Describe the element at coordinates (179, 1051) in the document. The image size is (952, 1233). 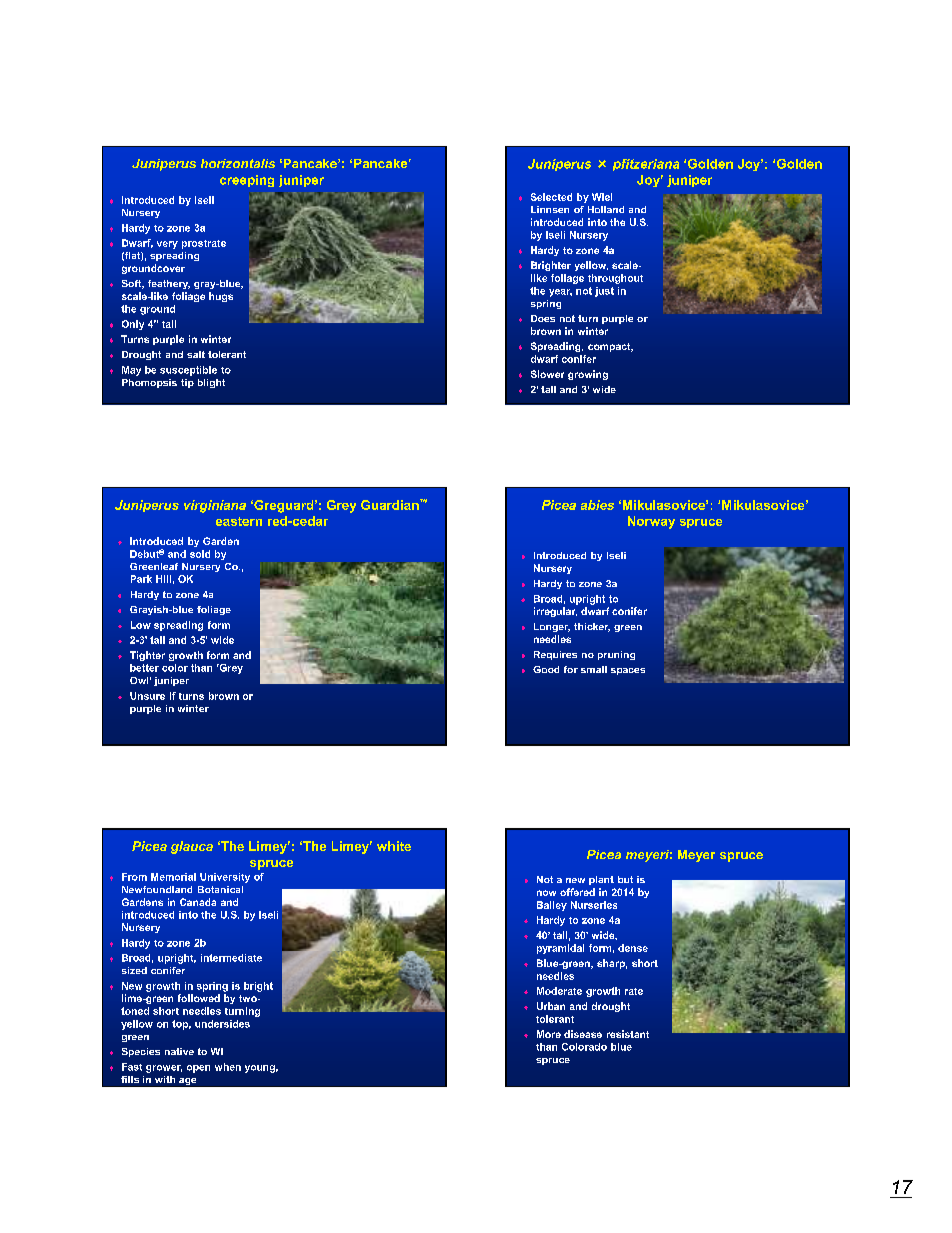
I see `native` at that location.
